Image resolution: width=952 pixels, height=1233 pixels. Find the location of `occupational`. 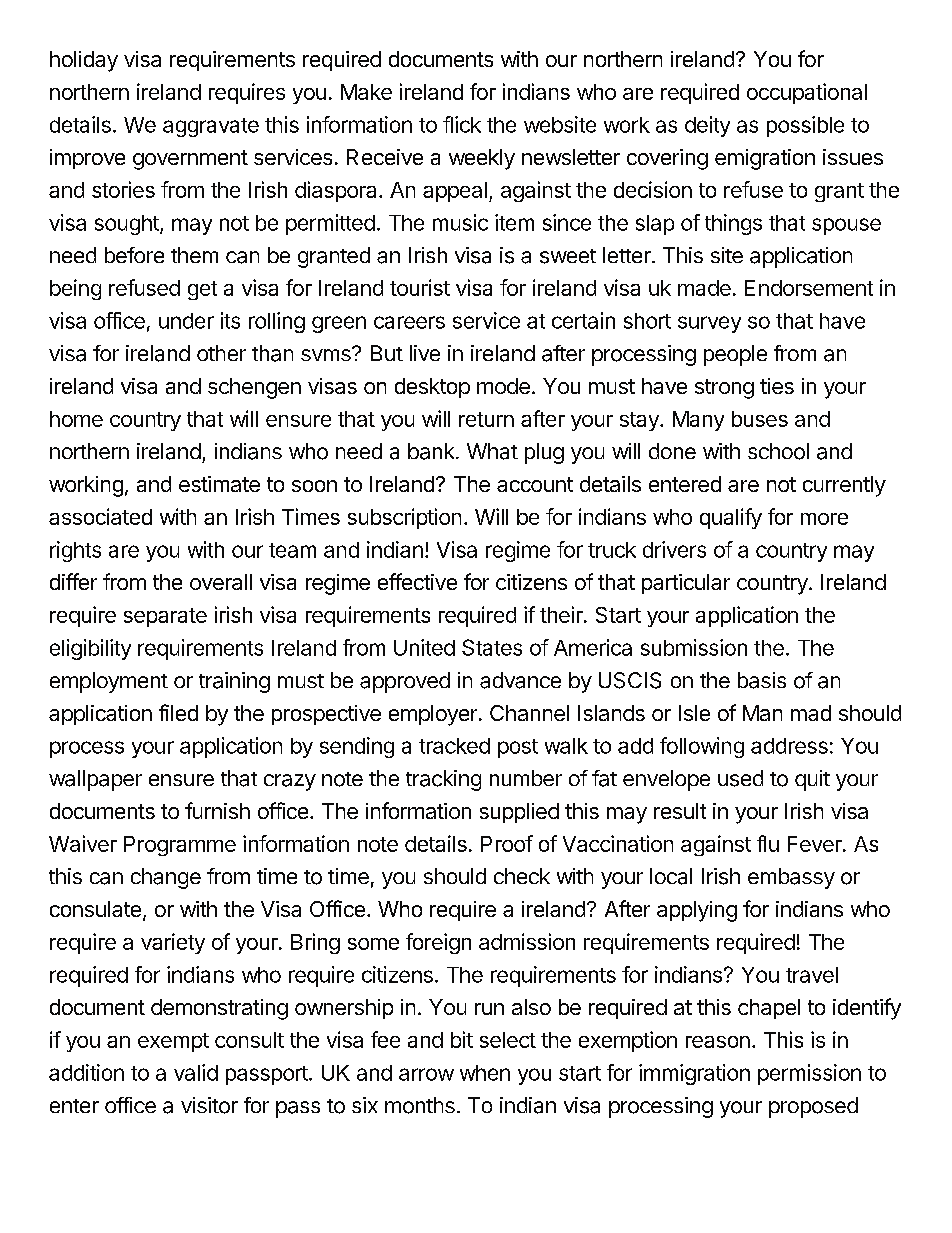

occupational is located at coordinates (807, 93).
